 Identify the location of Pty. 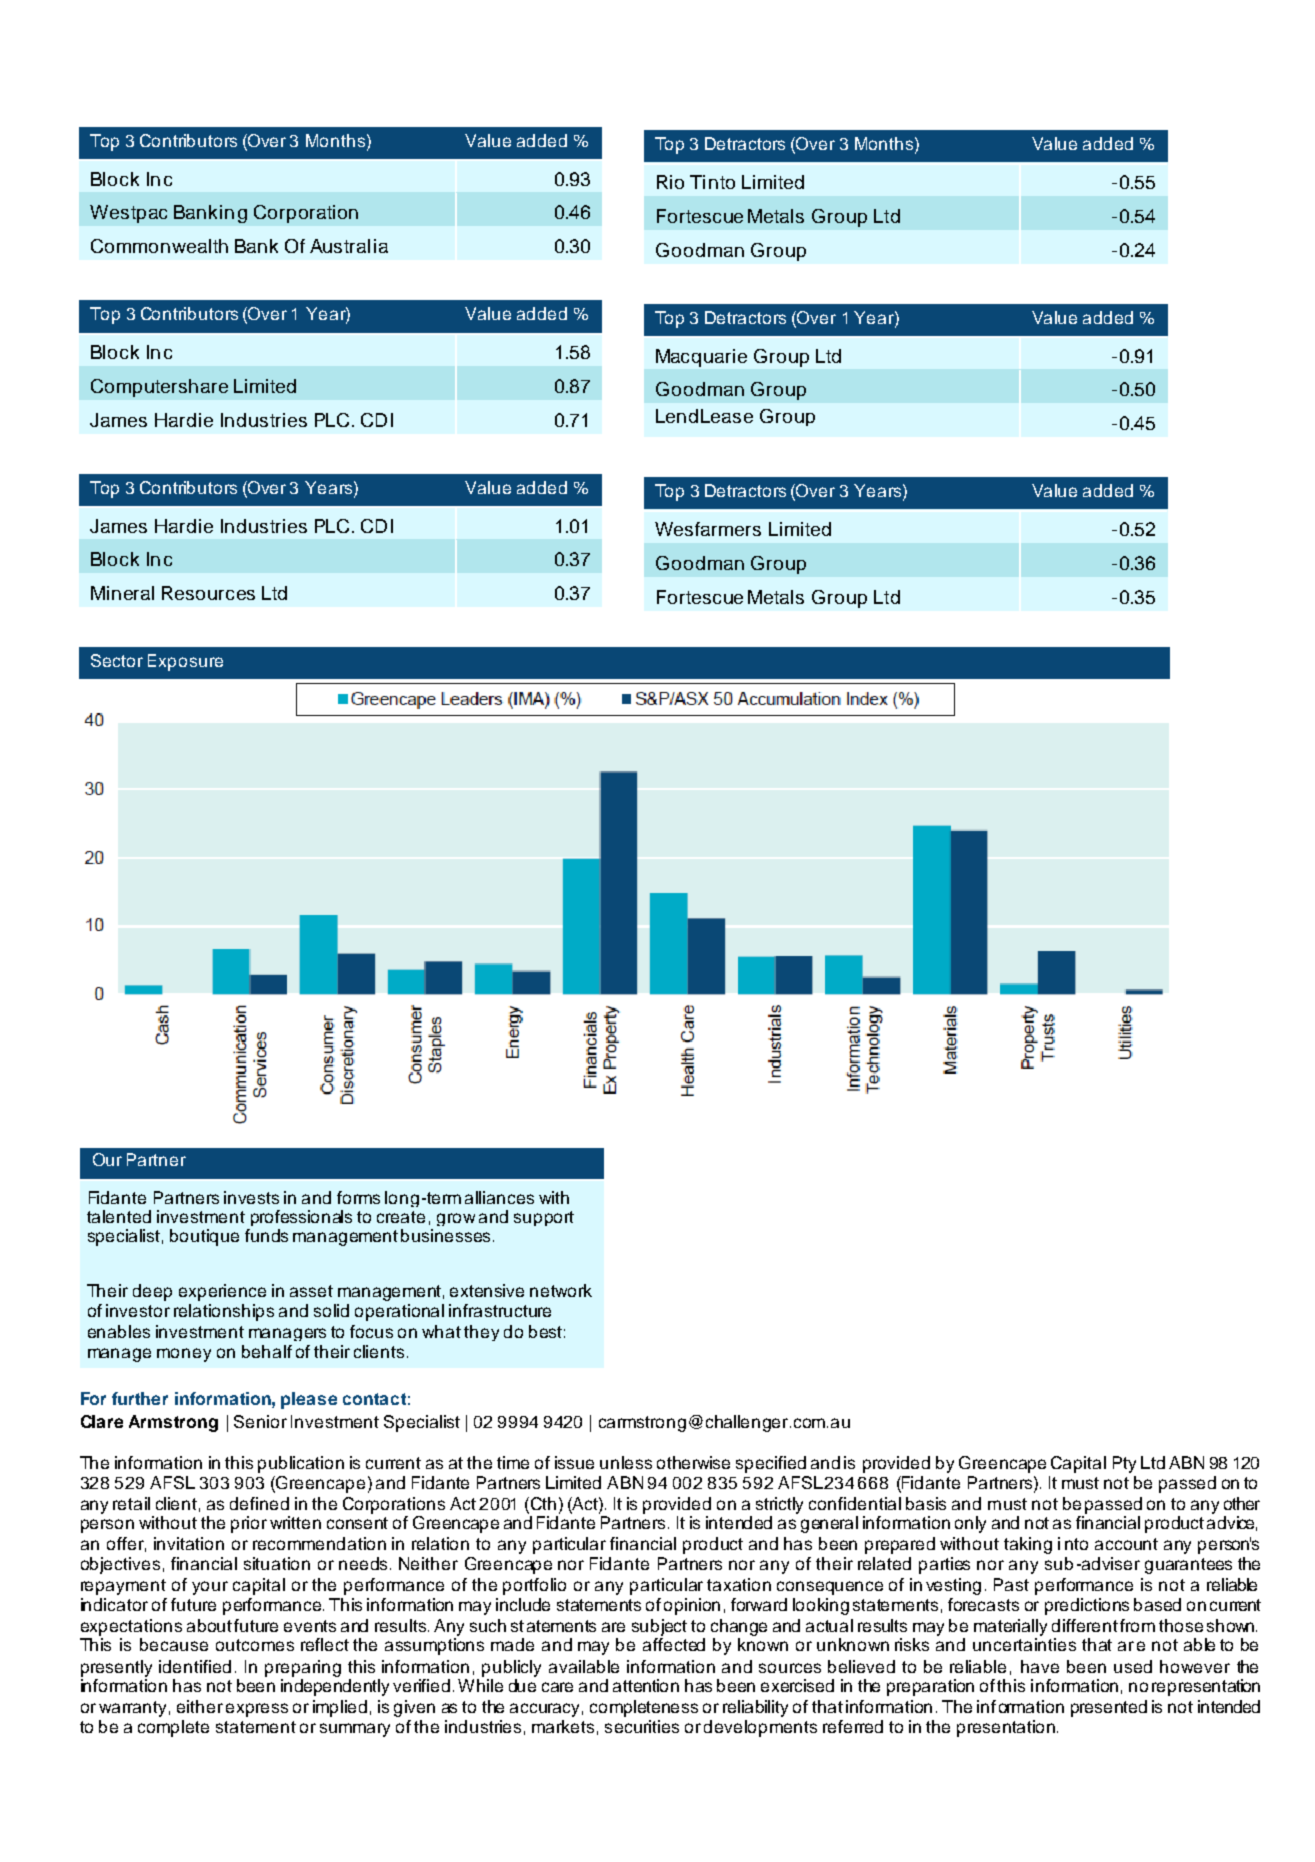
(1124, 1464).
